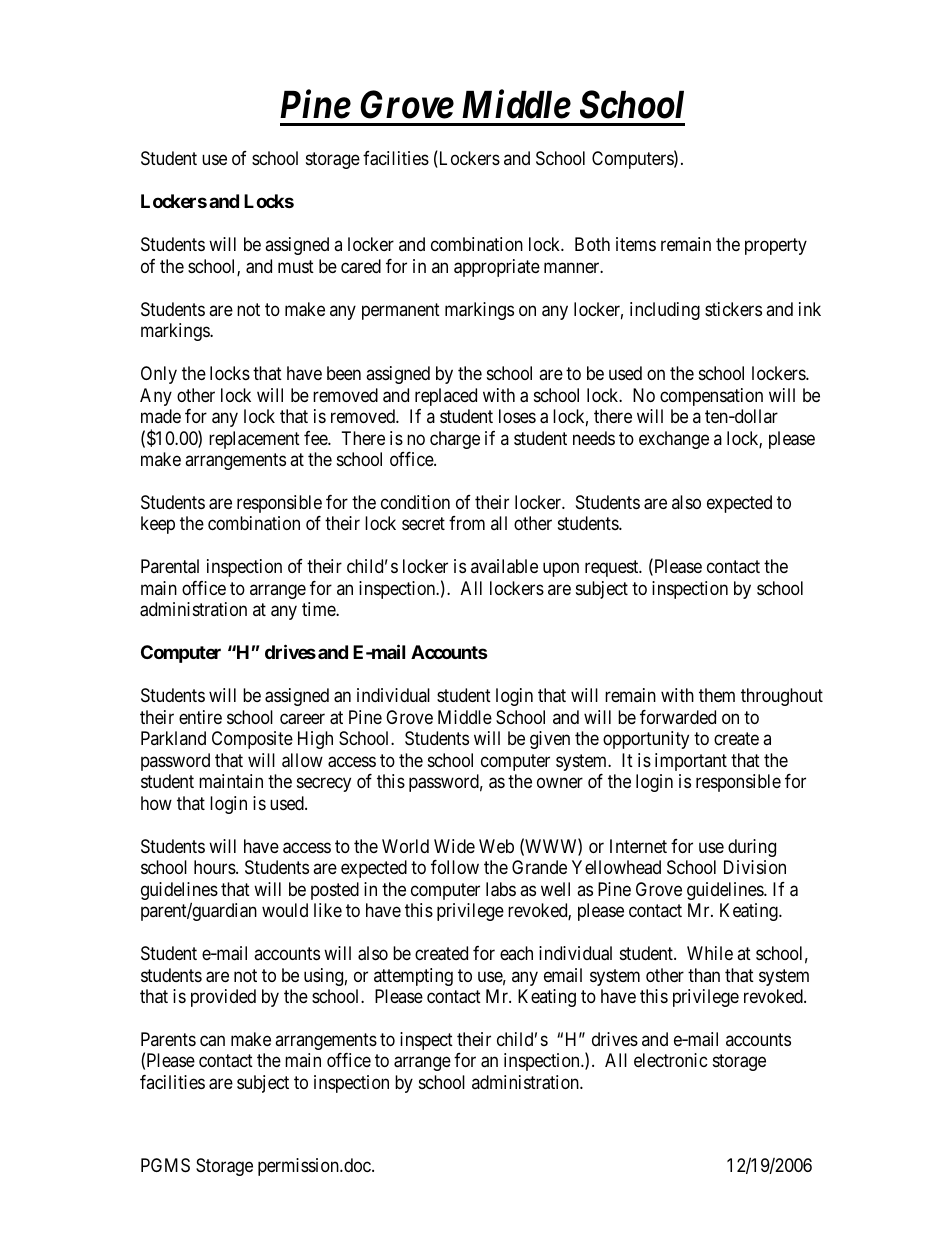 This screenshot has height=1233, width=952. What do you see at coordinates (496, 846) in the screenshot?
I see `Web` at bounding box center [496, 846].
